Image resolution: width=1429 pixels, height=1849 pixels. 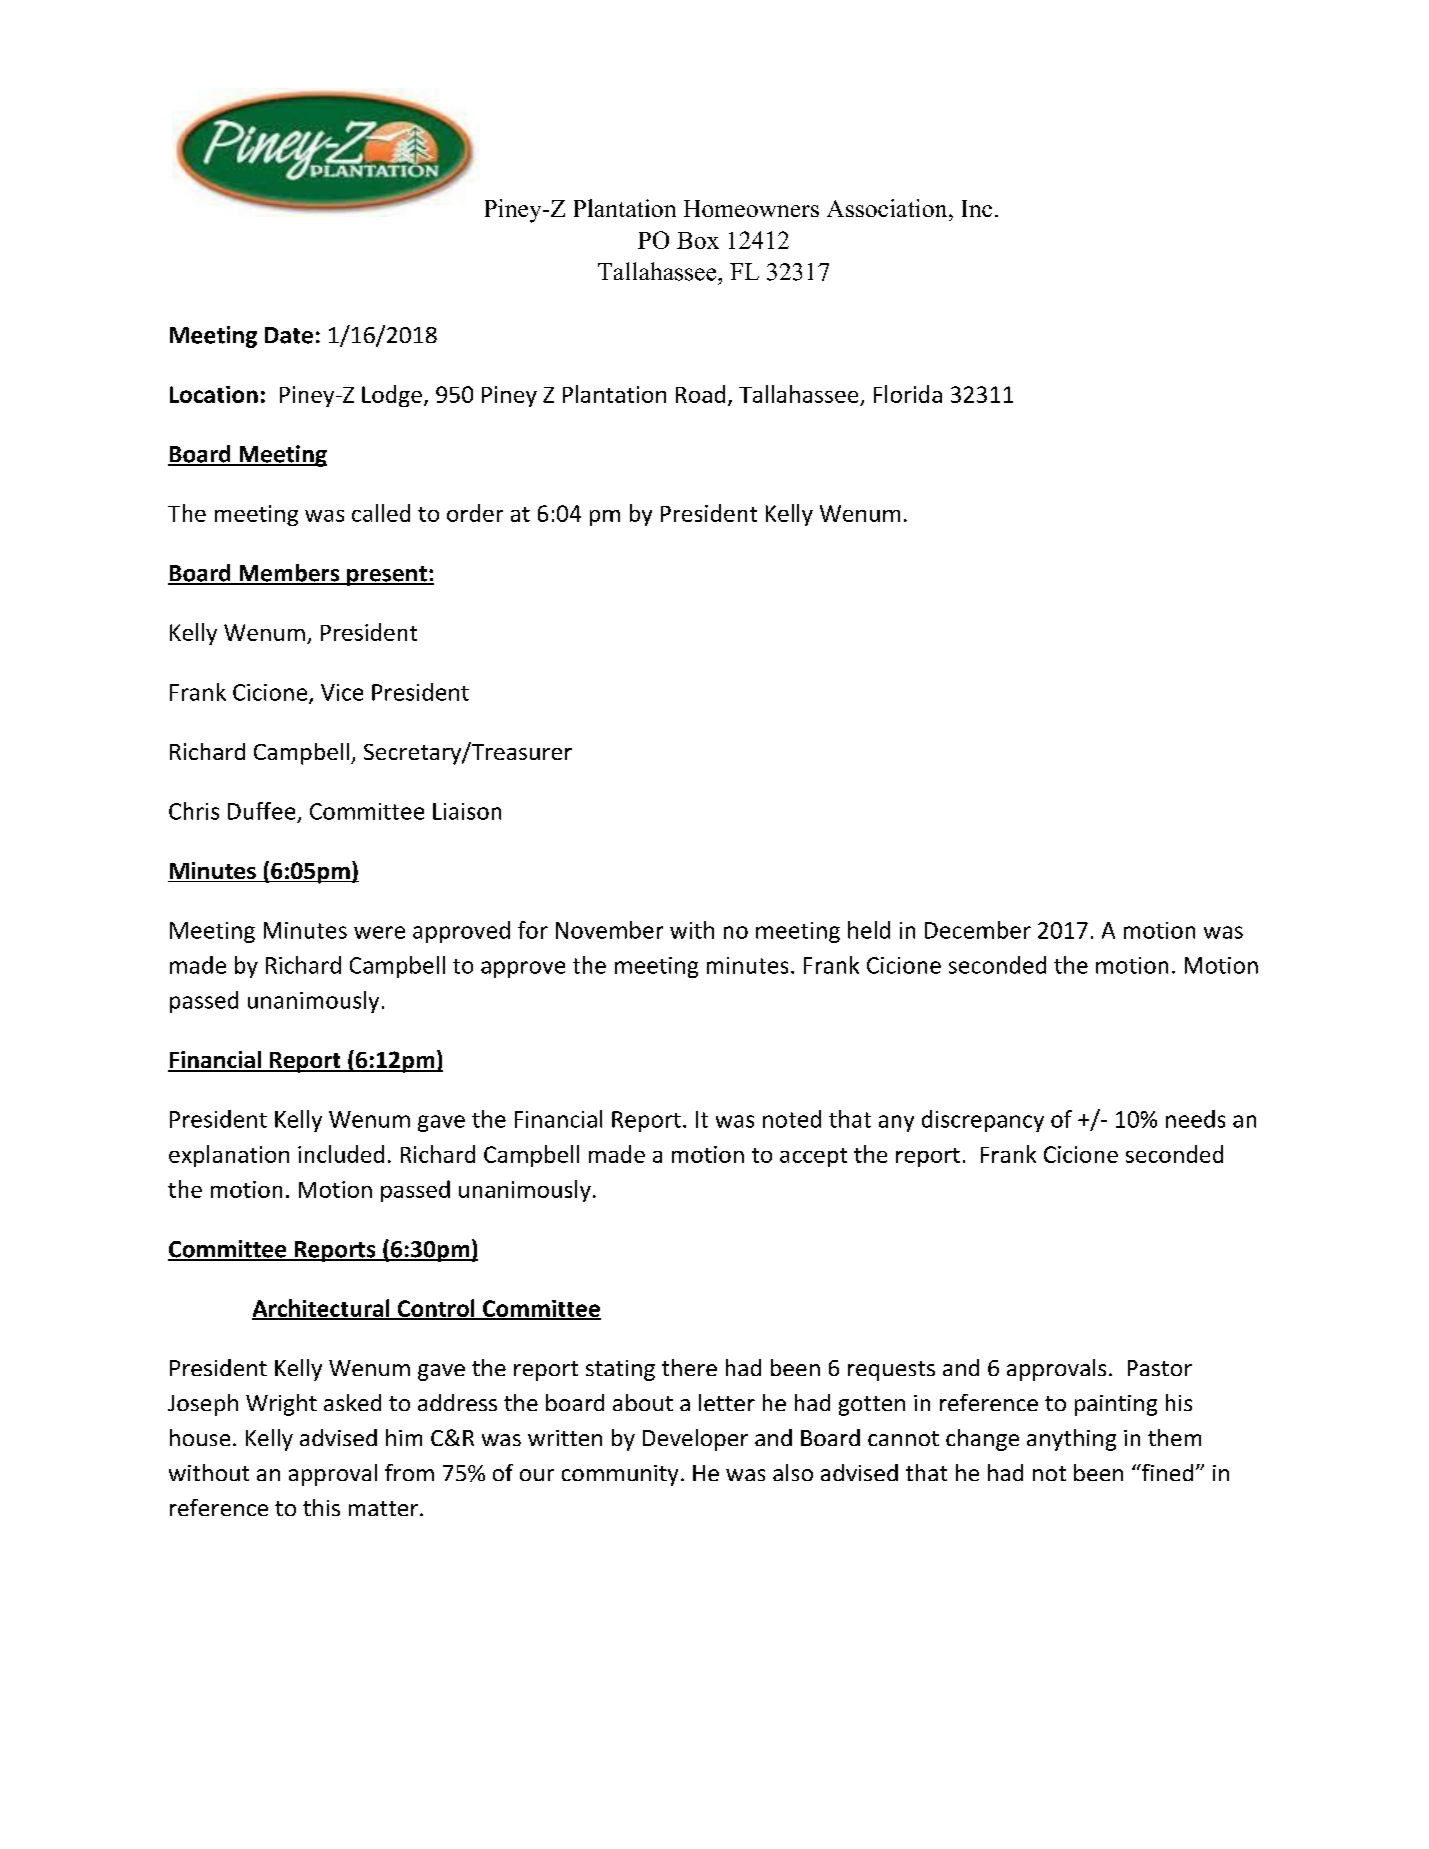 What do you see at coordinates (289, 335) in the page?
I see `Date` at bounding box center [289, 335].
